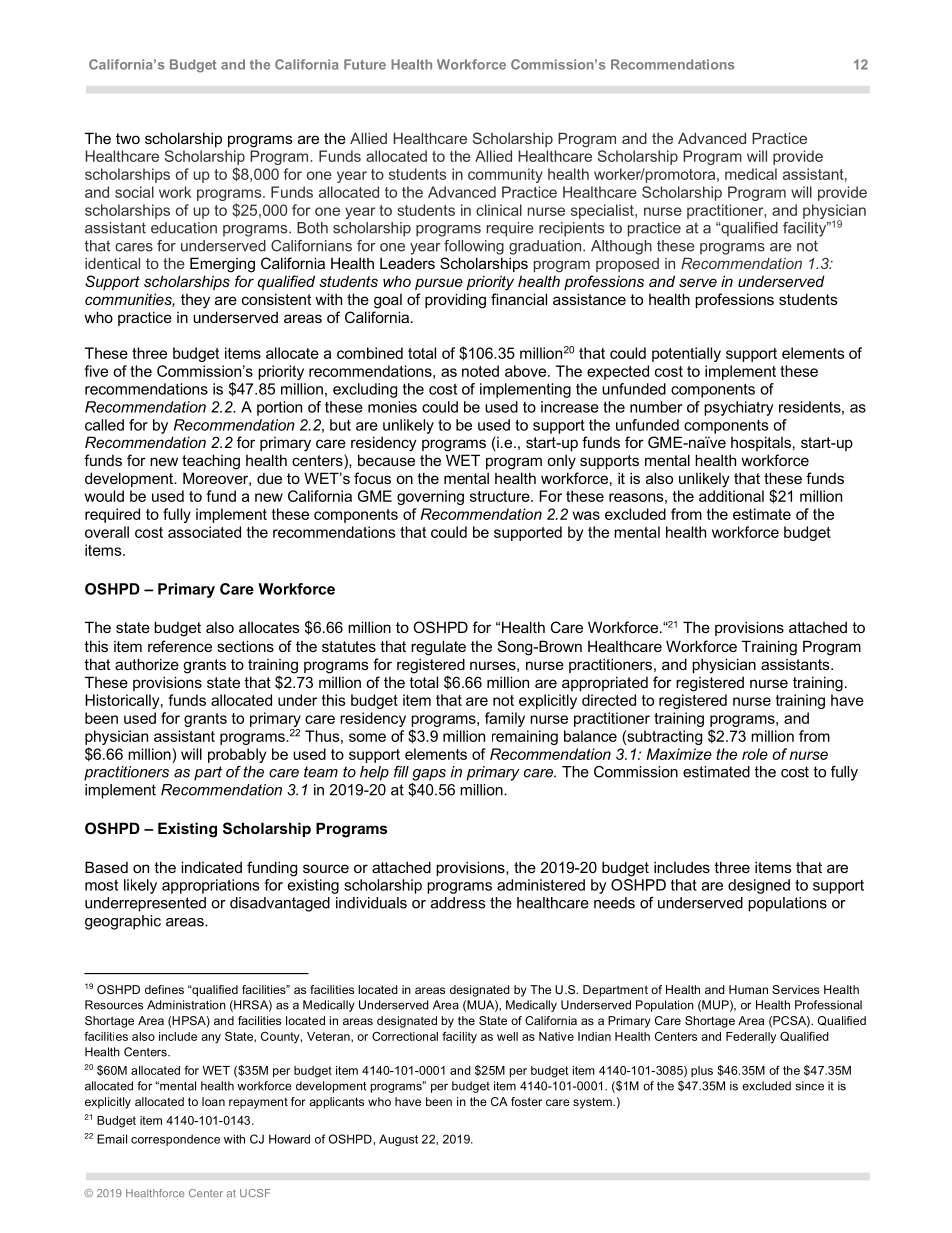 Image resolution: width=952 pixels, height=1233 pixels. I want to click on Future, so click(365, 64).
